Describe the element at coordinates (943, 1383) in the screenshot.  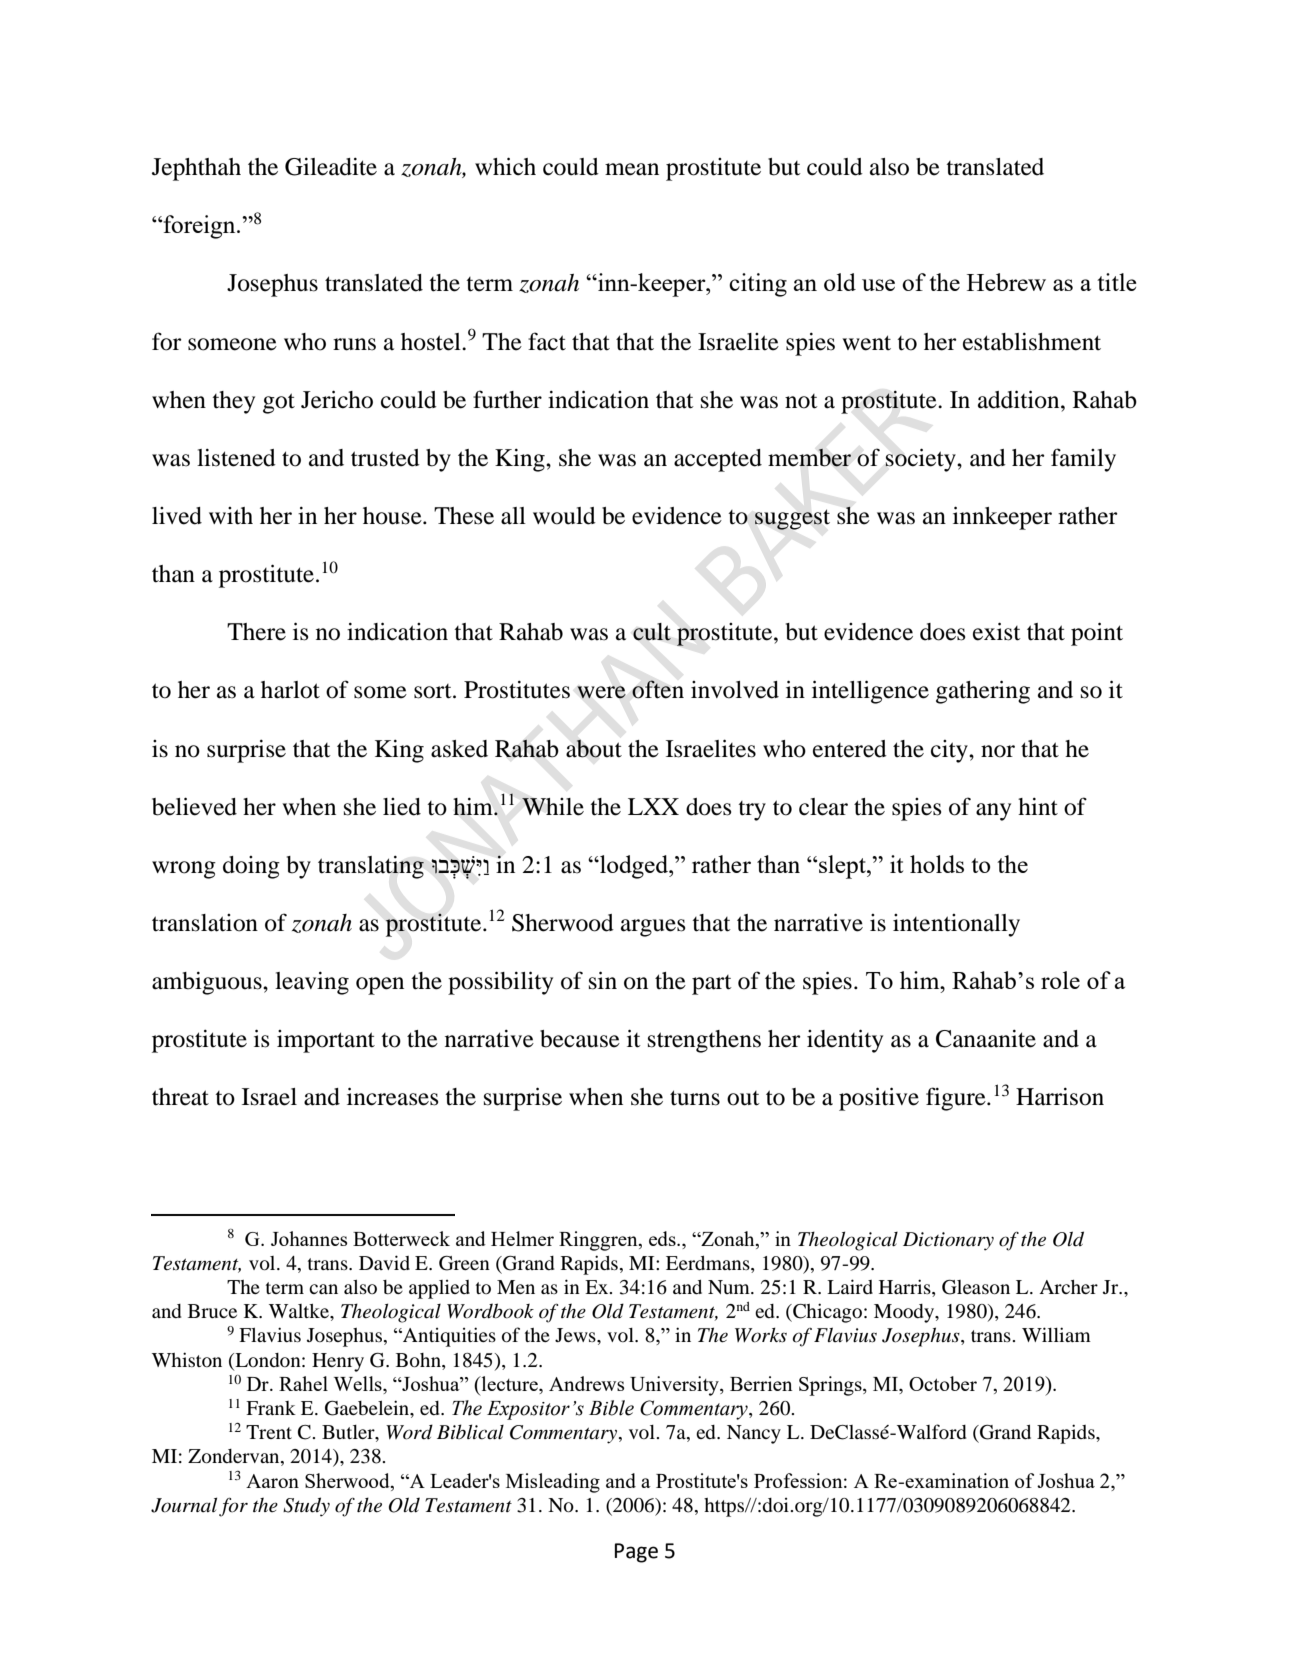
I see `October` at that location.
